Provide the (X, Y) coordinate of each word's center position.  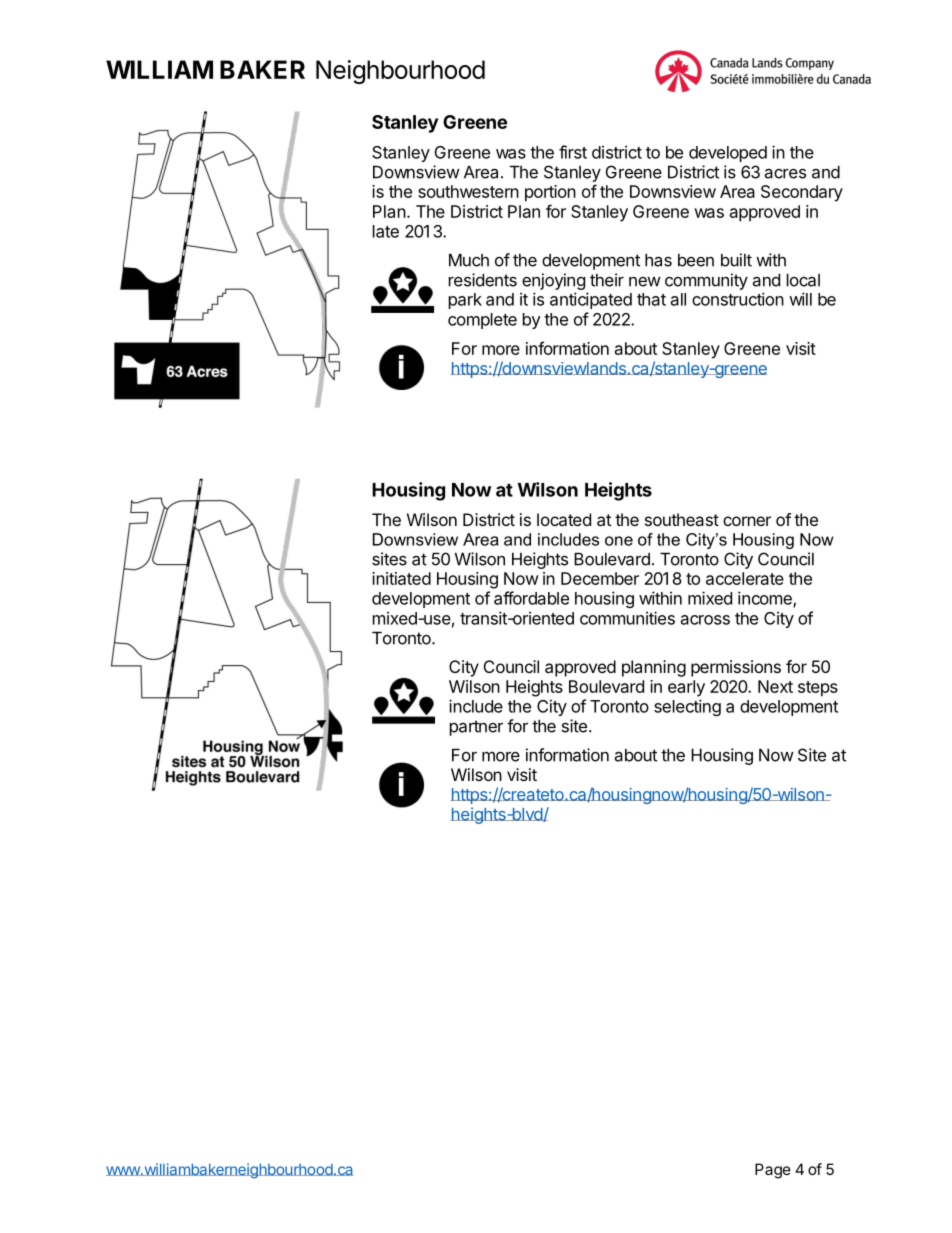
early (686, 688)
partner (476, 728)
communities (627, 618)
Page (773, 1171)
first (573, 152)
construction (738, 299)
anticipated (591, 300)
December (600, 578)
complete (482, 321)
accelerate (745, 578)
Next (775, 686)
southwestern (468, 191)
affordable (531, 598)
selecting (687, 707)
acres (785, 174)
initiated (401, 578)
